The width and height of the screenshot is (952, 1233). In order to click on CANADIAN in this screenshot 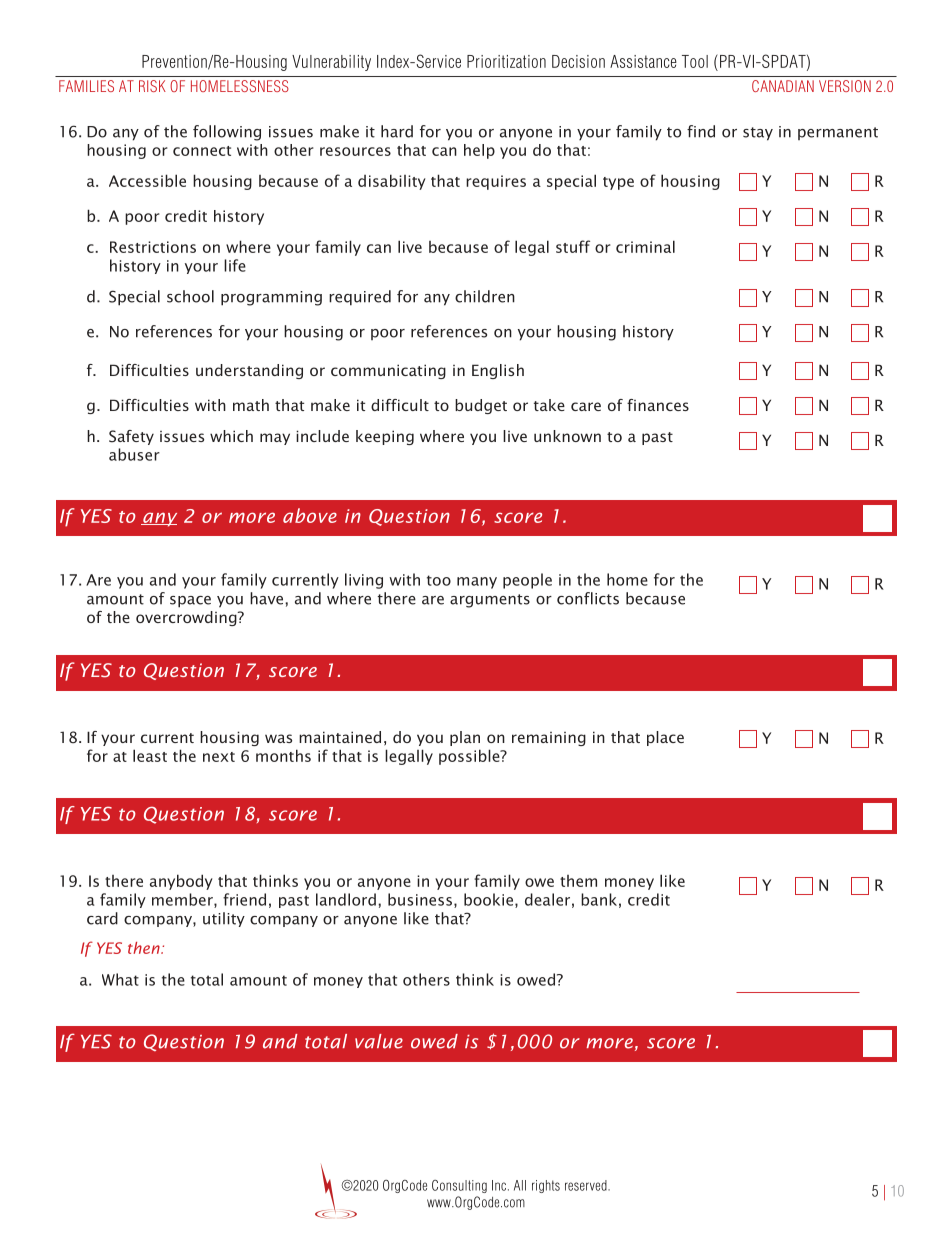, I will do `click(783, 86)`.
